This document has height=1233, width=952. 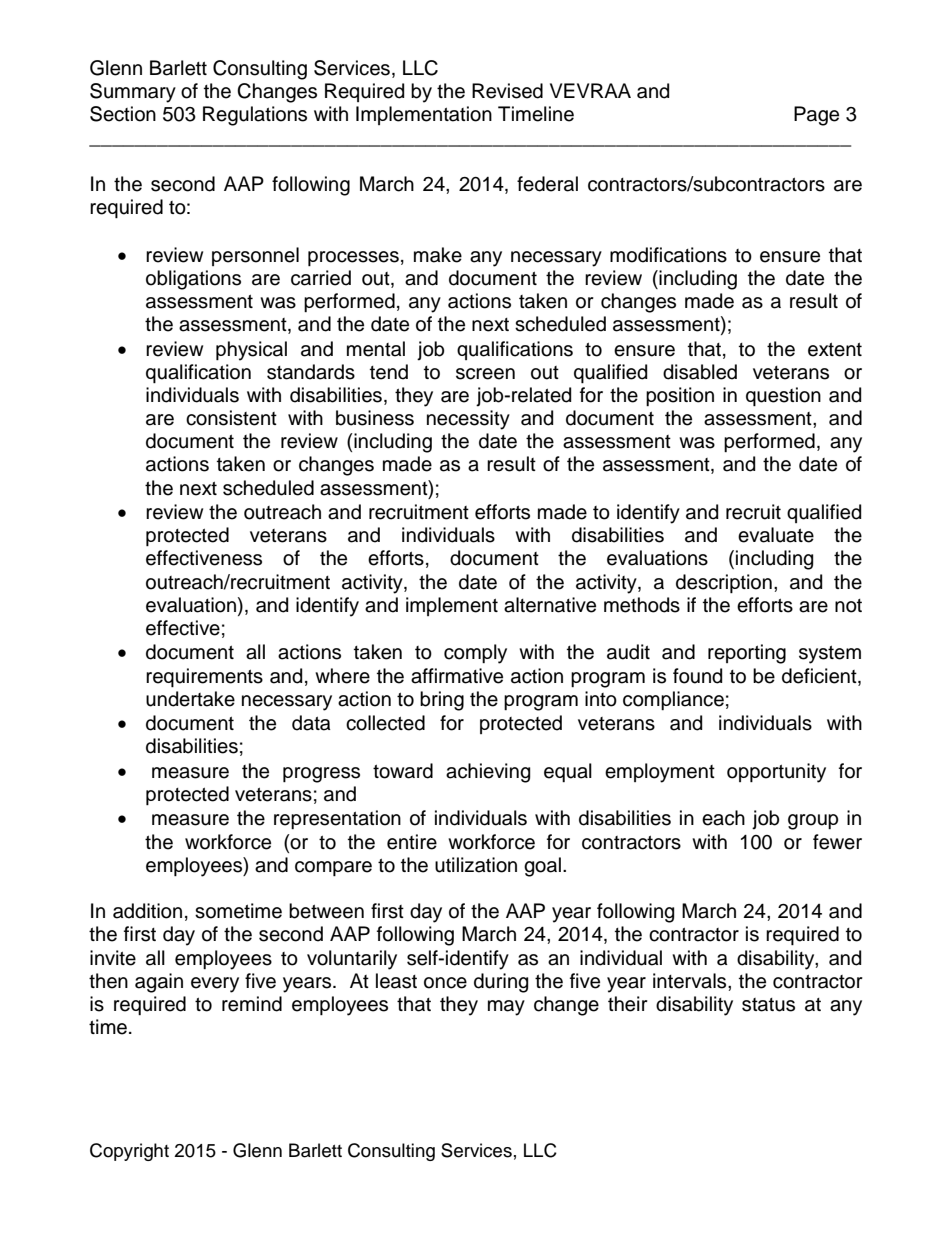 I want to click on Revised, so click(x=507, y=91).
